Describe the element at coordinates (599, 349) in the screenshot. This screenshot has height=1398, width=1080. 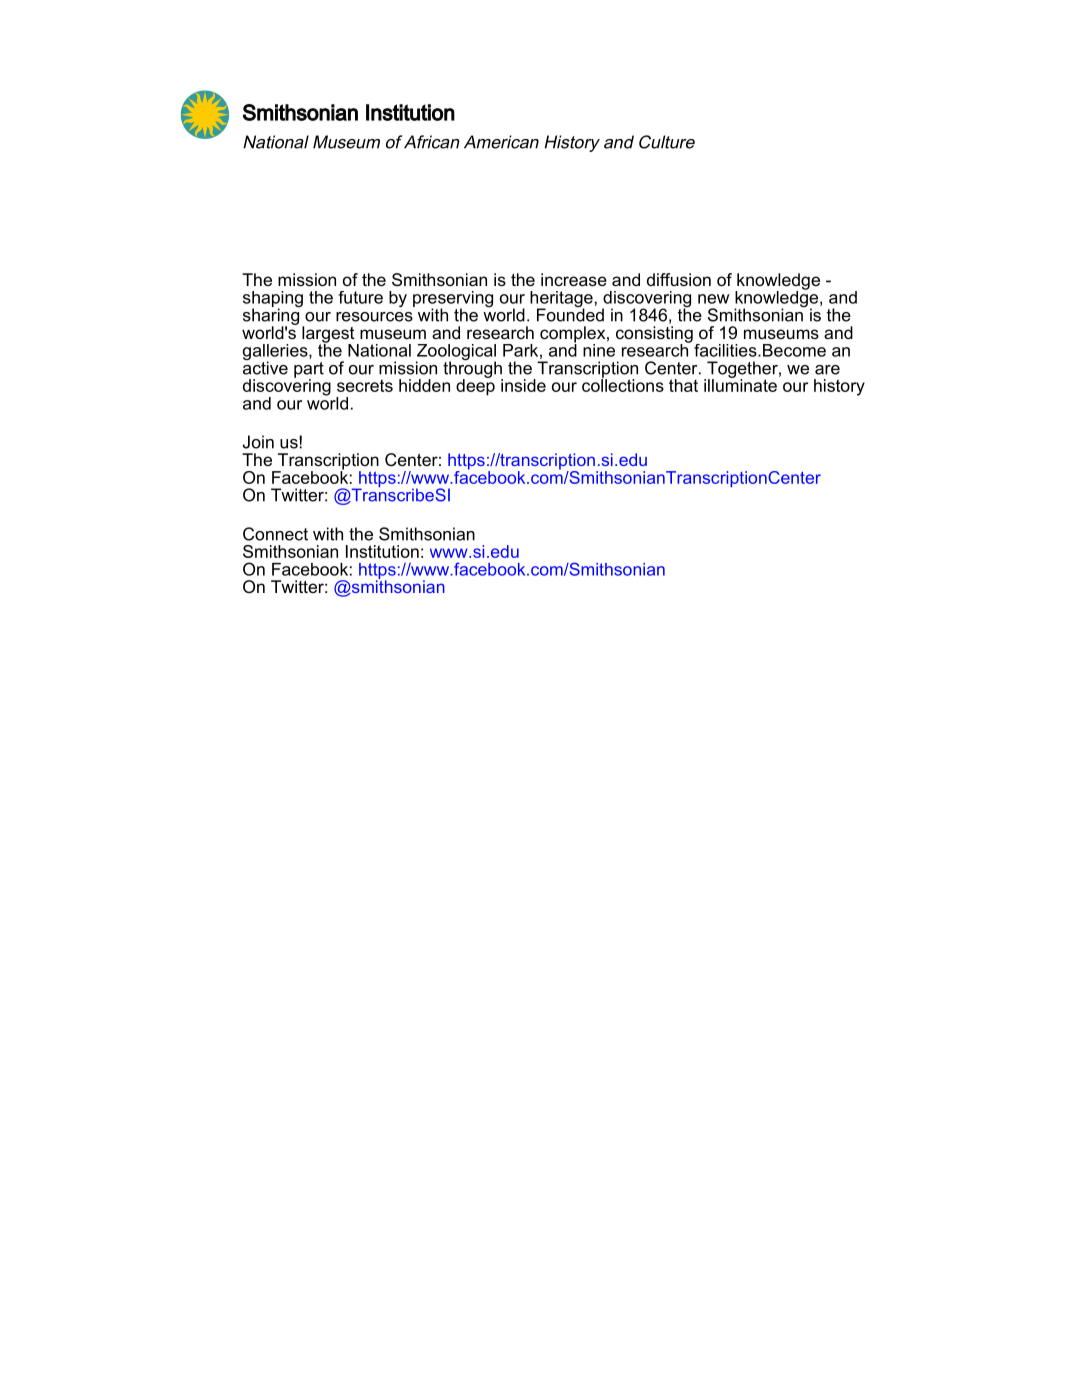
I see `nine` at that location.
